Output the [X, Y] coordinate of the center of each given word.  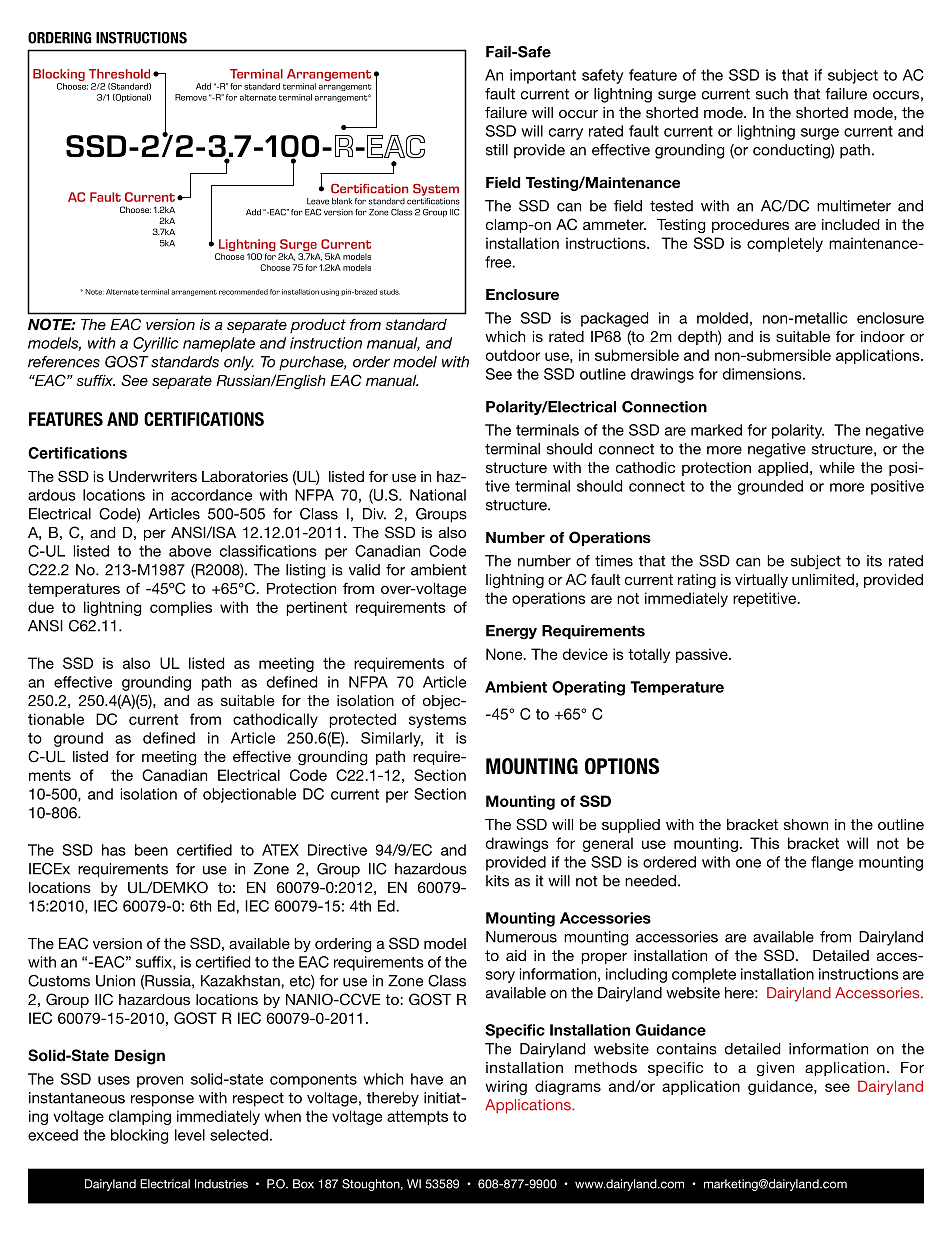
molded [722, 318]
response [162, 1101]
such [772, 94]
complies [181, 608]
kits [497, 881]
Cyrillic [156, 344]
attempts [417, 1118]
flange [832, 863]
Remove [191, 97]
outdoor [513, 355]
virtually [761, 581]
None [505, 654]
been [151, 850]
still [497, 150]
